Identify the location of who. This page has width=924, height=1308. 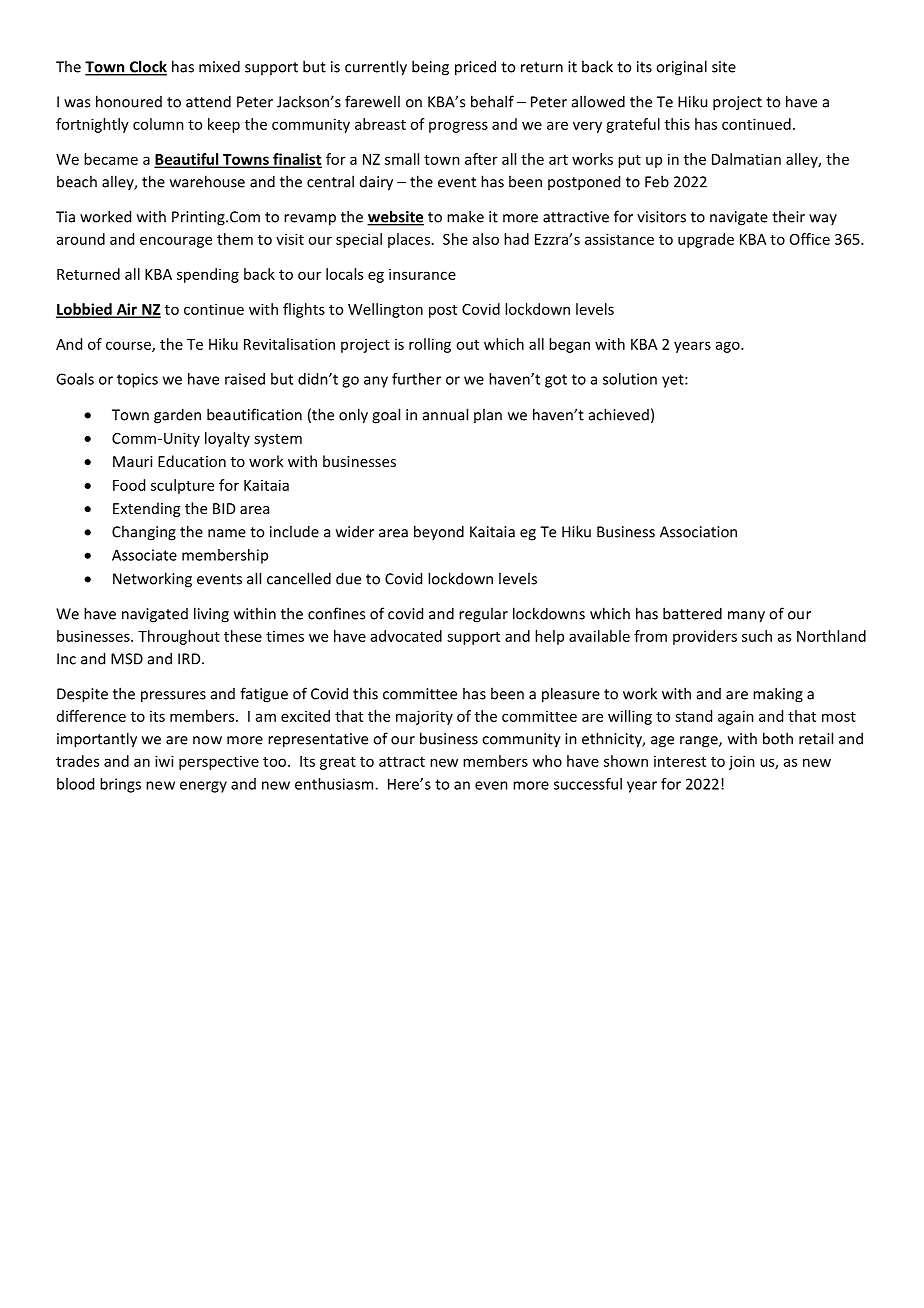
(547, 761).
